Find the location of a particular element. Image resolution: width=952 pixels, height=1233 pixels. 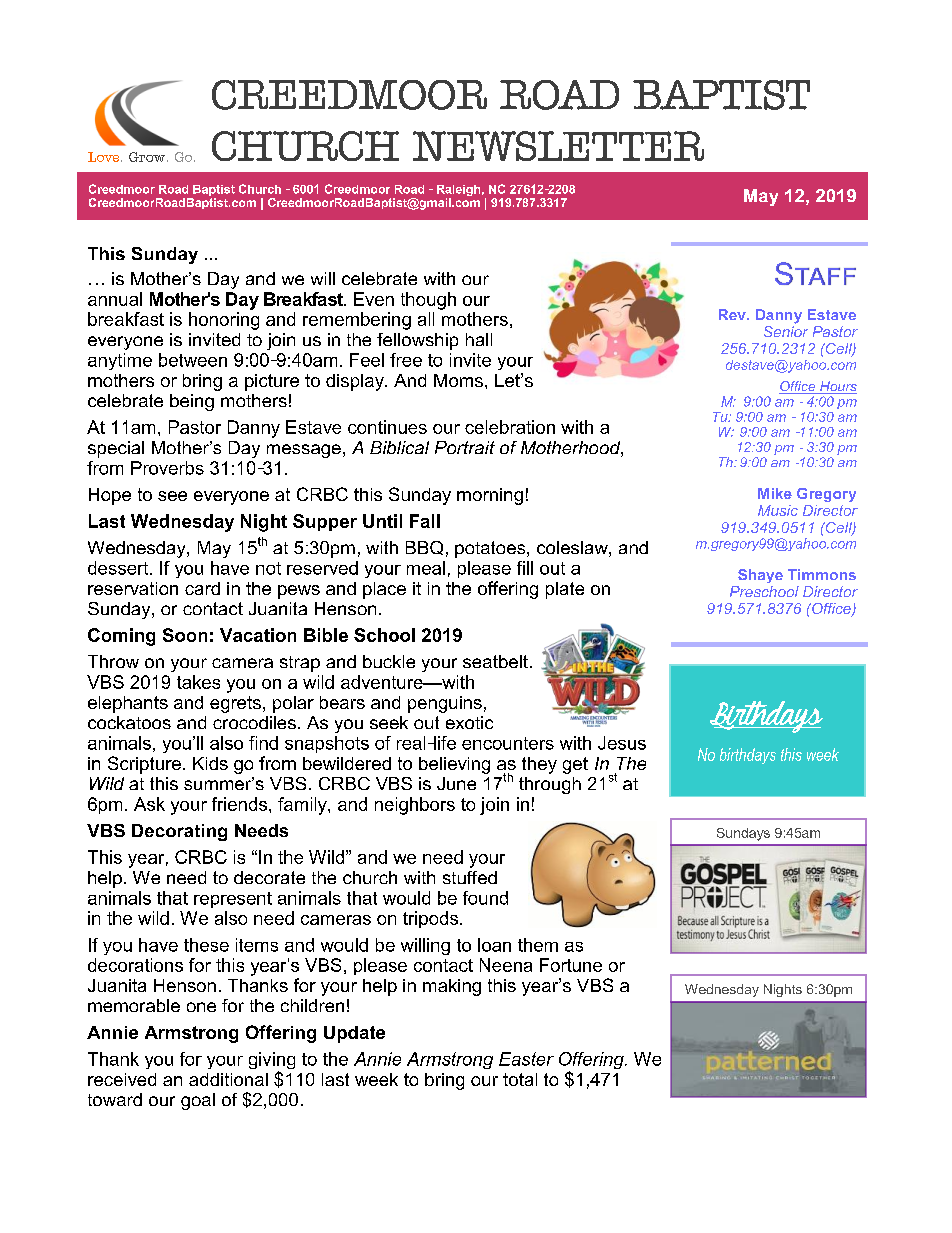

Staff is located at coordinates (815, 273).
